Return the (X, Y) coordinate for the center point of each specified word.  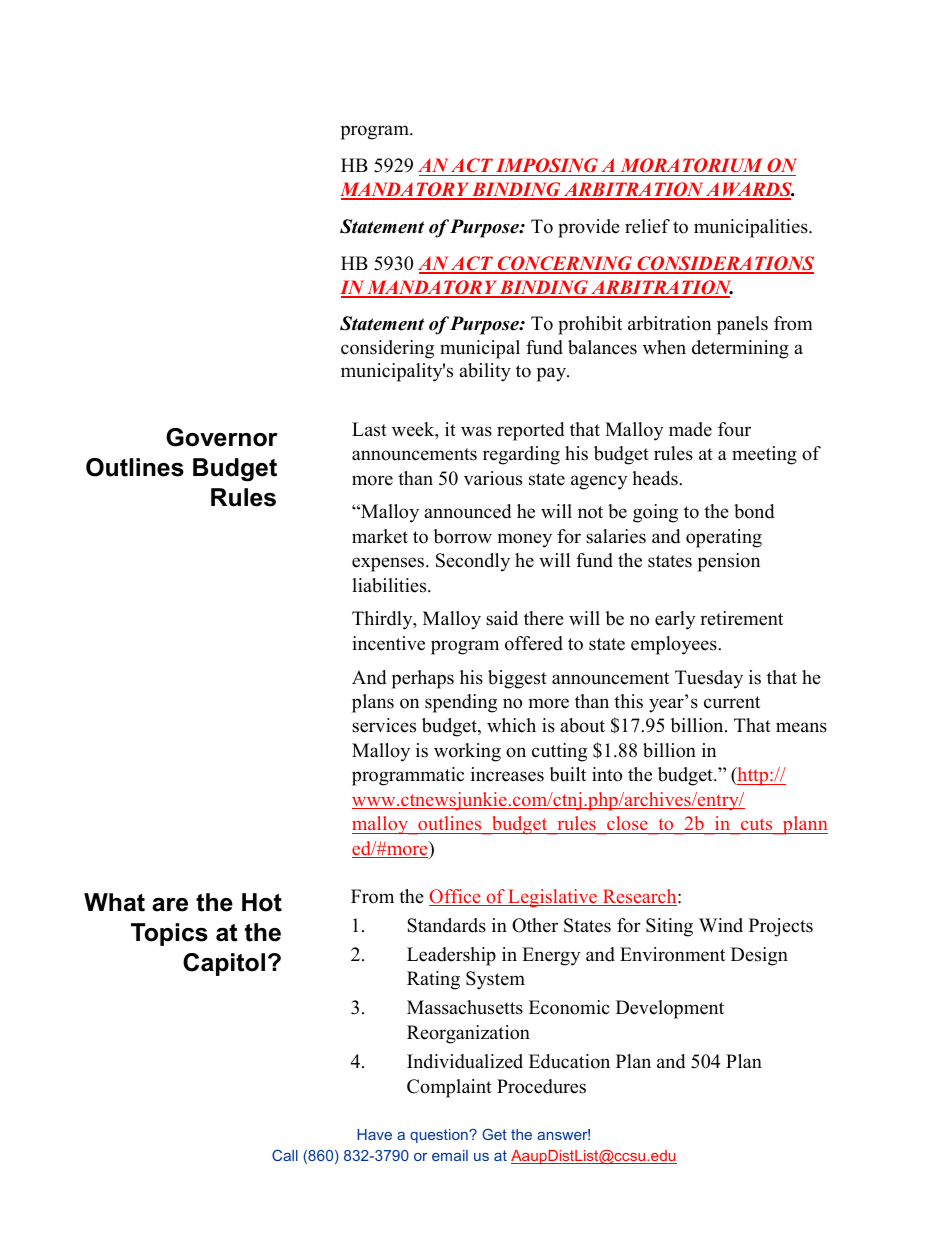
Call (285, 1155)
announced (467, 511)
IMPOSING (547, 165)
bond (754, 511)
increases (507, 774)
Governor (222, 437)
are (170, 905)
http (753, 776)
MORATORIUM (692, 165)
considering (387, 349)
